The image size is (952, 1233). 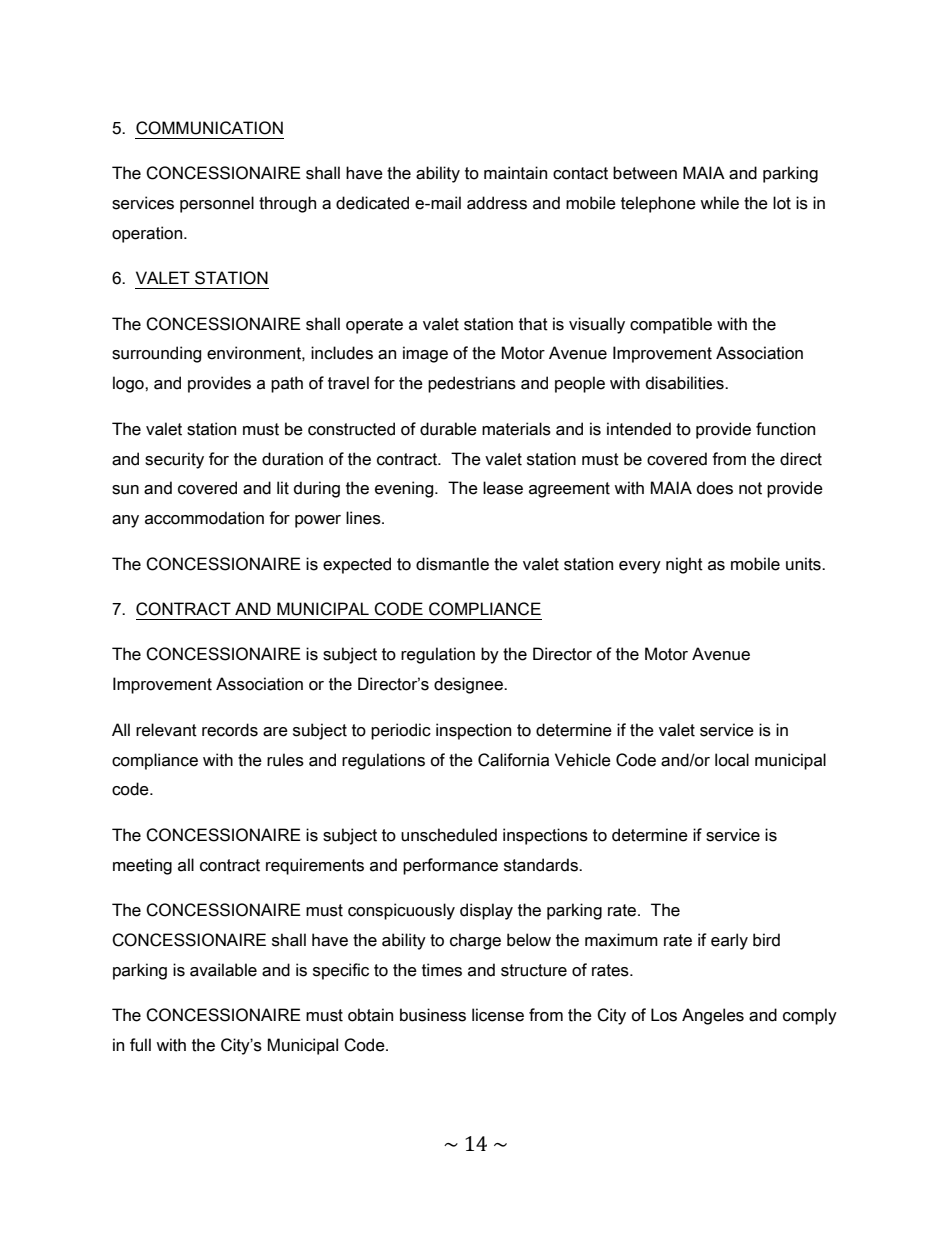 I want to click on Angeles, so click(x=713, y=1016).
